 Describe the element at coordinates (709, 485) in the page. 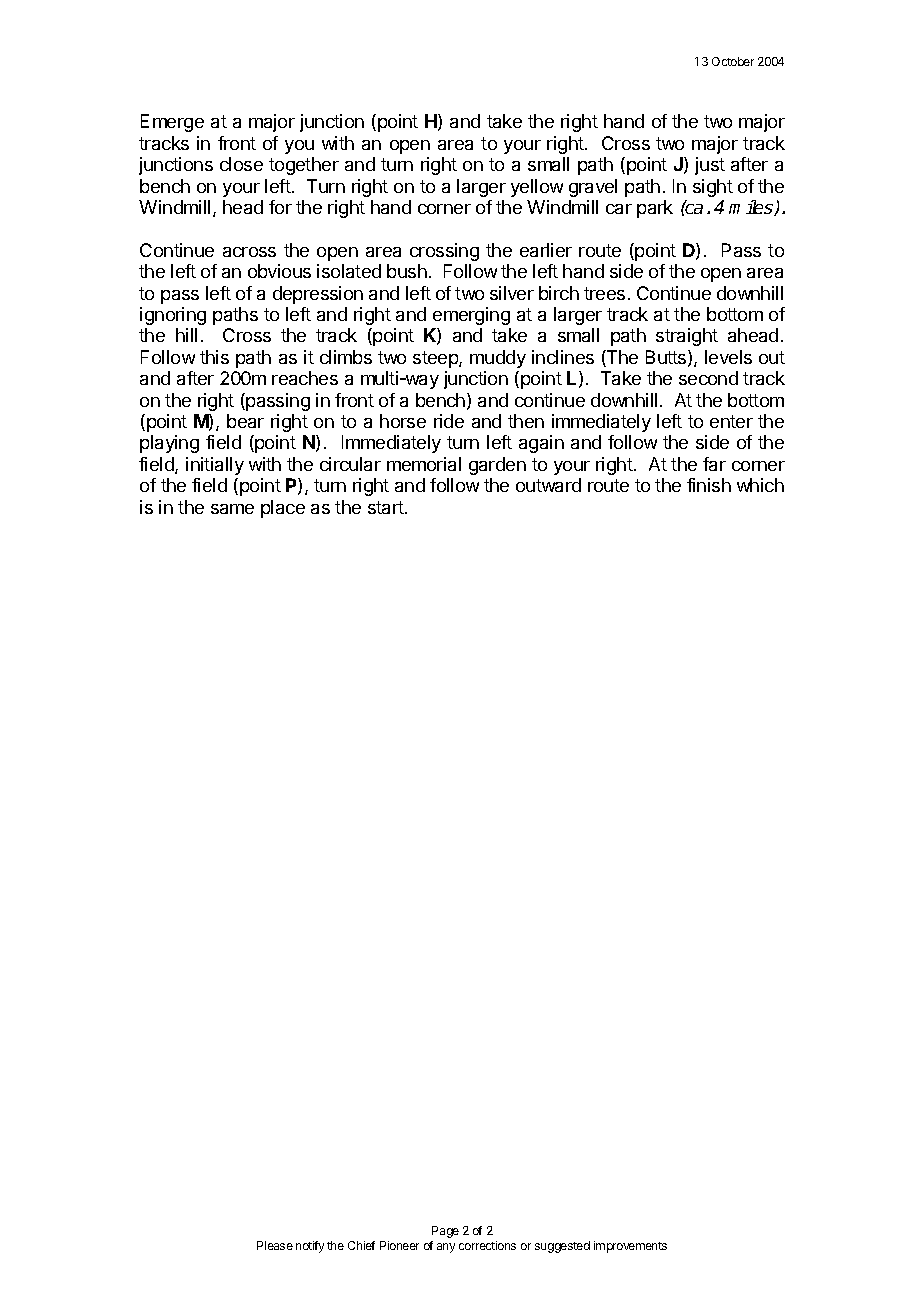

I see `finish` at that location.
